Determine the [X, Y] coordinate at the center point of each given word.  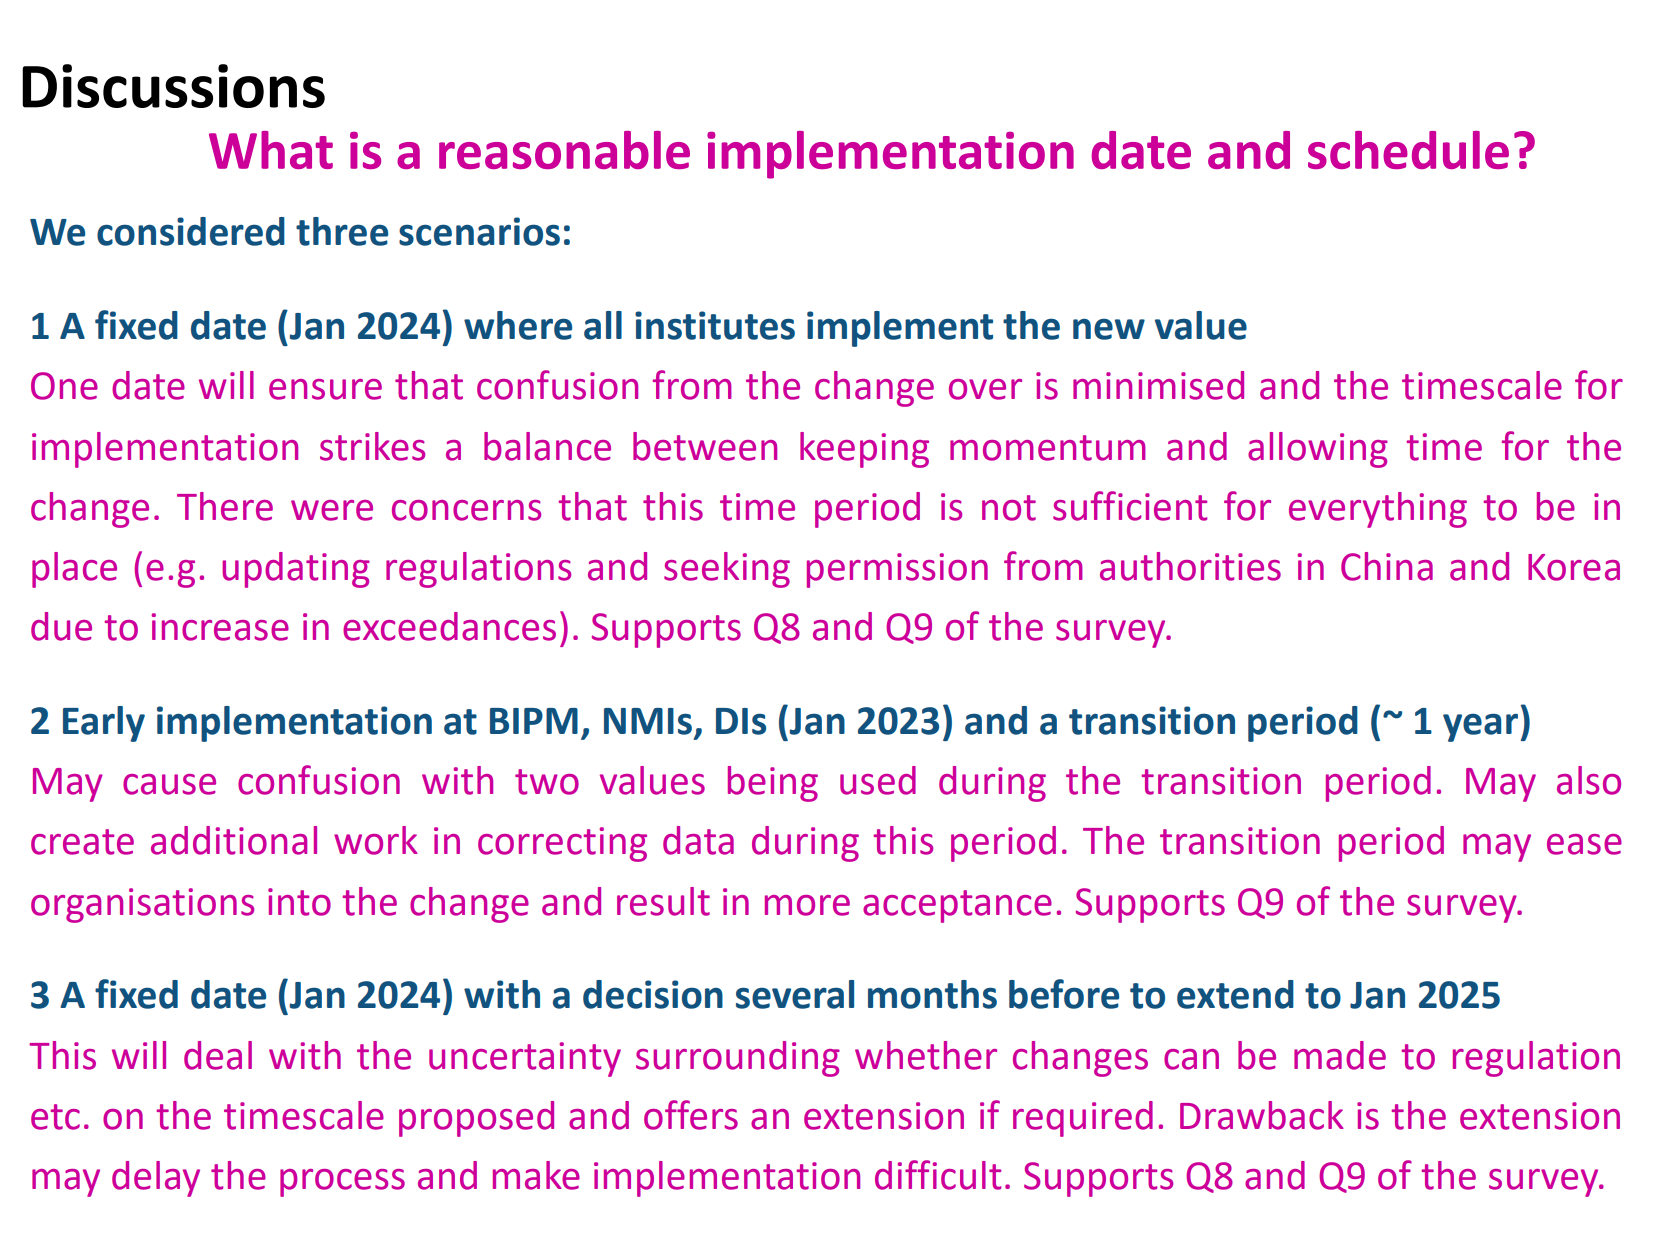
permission [897, 570]
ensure [325, 389]
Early [104, 724]
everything [1378, 510]
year [1480, 727]
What [271, 150]
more [807, 905]
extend [1235, 994]
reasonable [564, 150]
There [225, 506]
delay [156, 1179]
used [878, 780]
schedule [1408, 150]
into [299, 902]
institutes [715, 325]
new [1109, 329]
